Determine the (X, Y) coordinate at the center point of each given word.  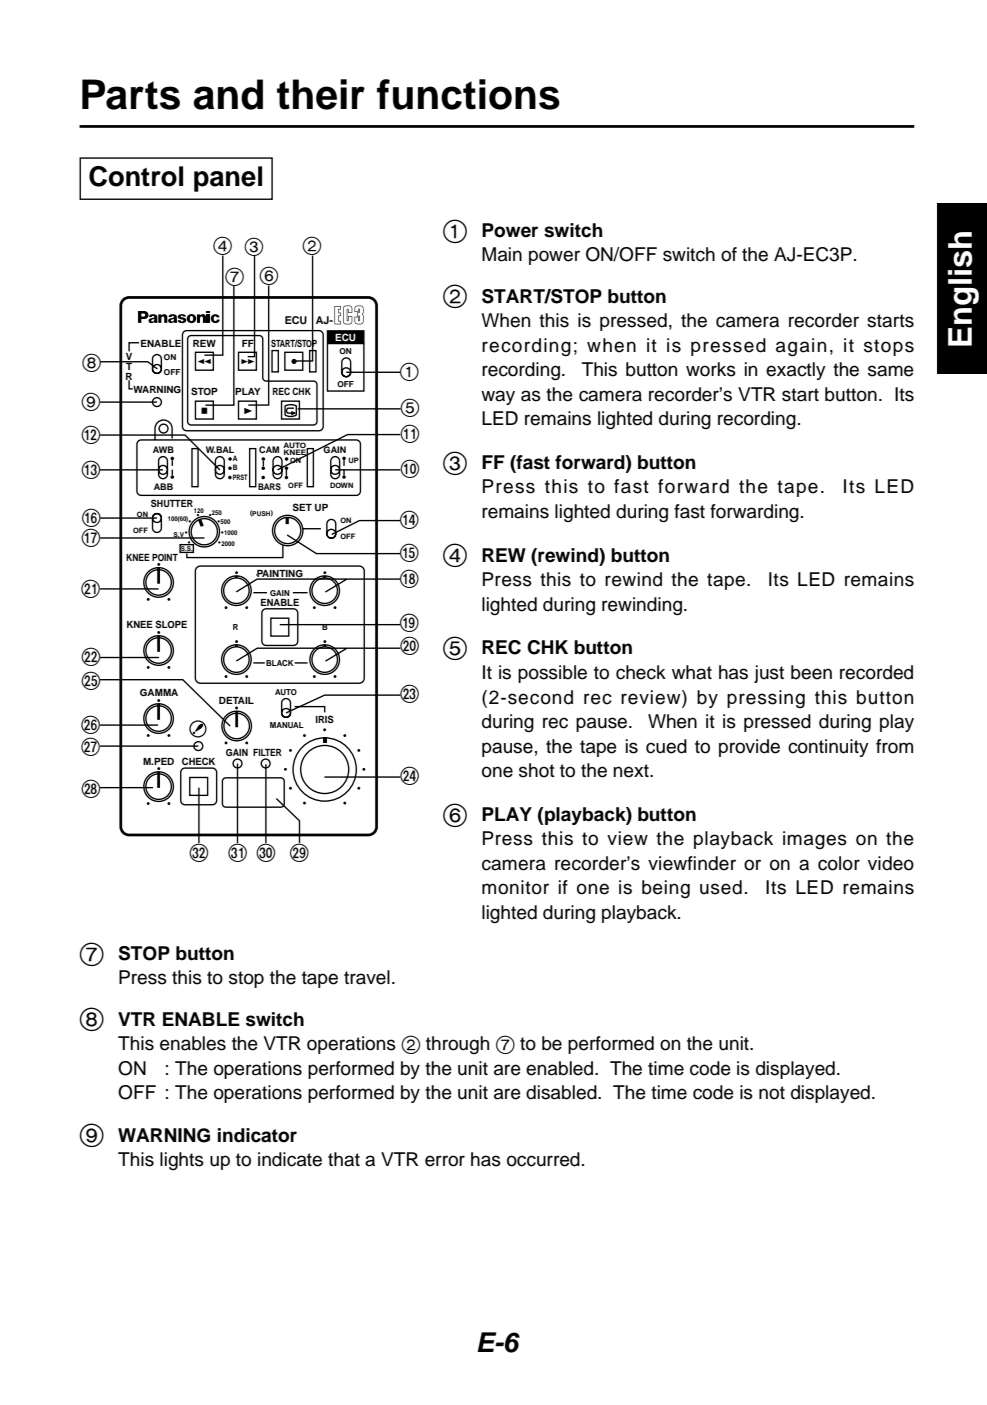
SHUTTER (173, 504)
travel (367, 977)
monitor (515, 887)
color (839, 863)
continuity (828, 748)
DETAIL (236, 700)
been (811, 672)
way (498, 397)
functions (468, 94)
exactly (796, 371)
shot (537, 770)
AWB (163, 449)
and (228, 94)
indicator (257, 1135)
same (891, 371)
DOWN (341, 485)
